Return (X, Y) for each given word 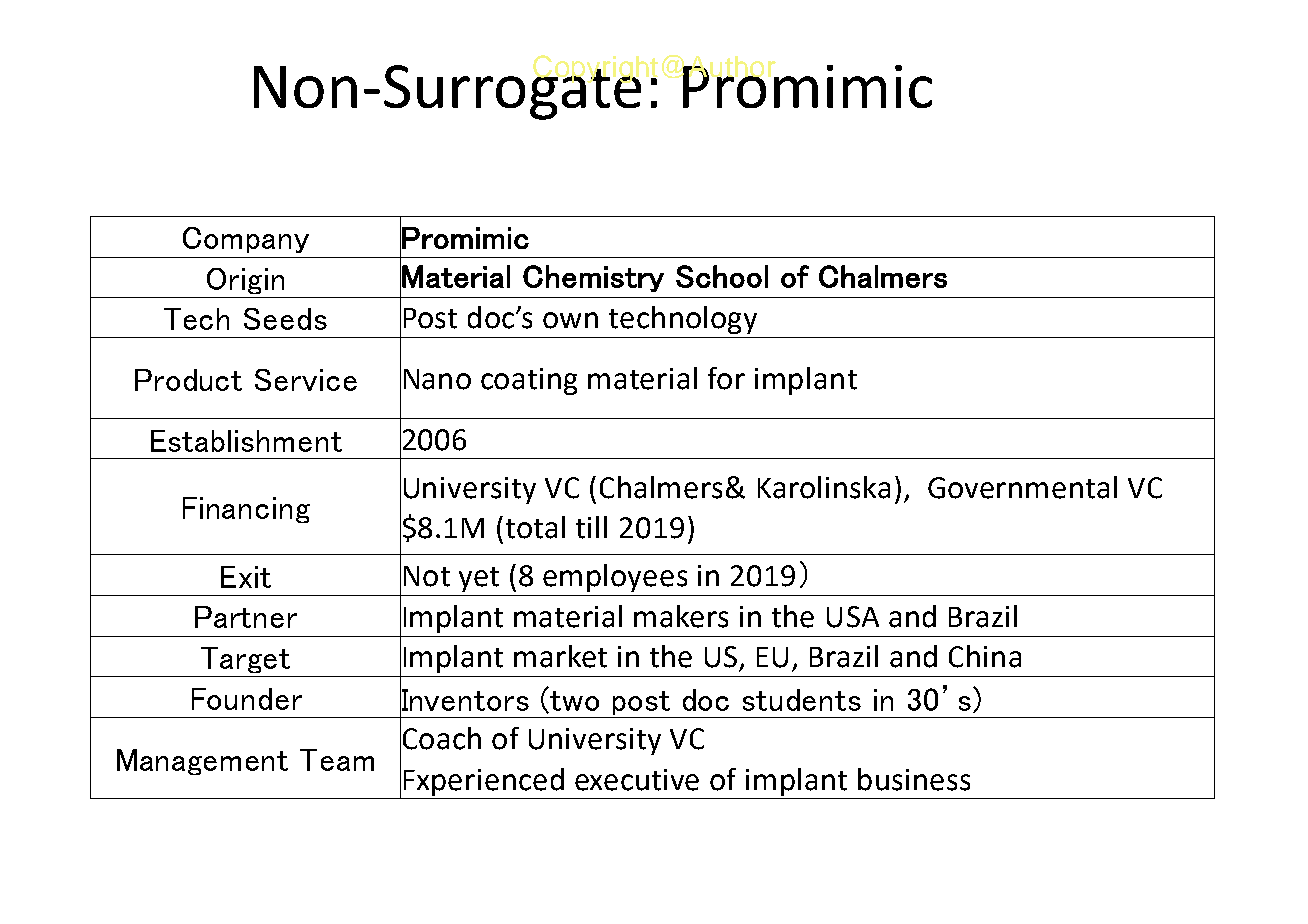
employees (615, 578)
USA (853, 617)
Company (246, 240)
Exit (246, 577)
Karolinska (824, 487)
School (722, 276)
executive (637, 780)
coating (529, 381)
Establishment (246, 441)
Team (337, 760)
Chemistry (593, 278)
